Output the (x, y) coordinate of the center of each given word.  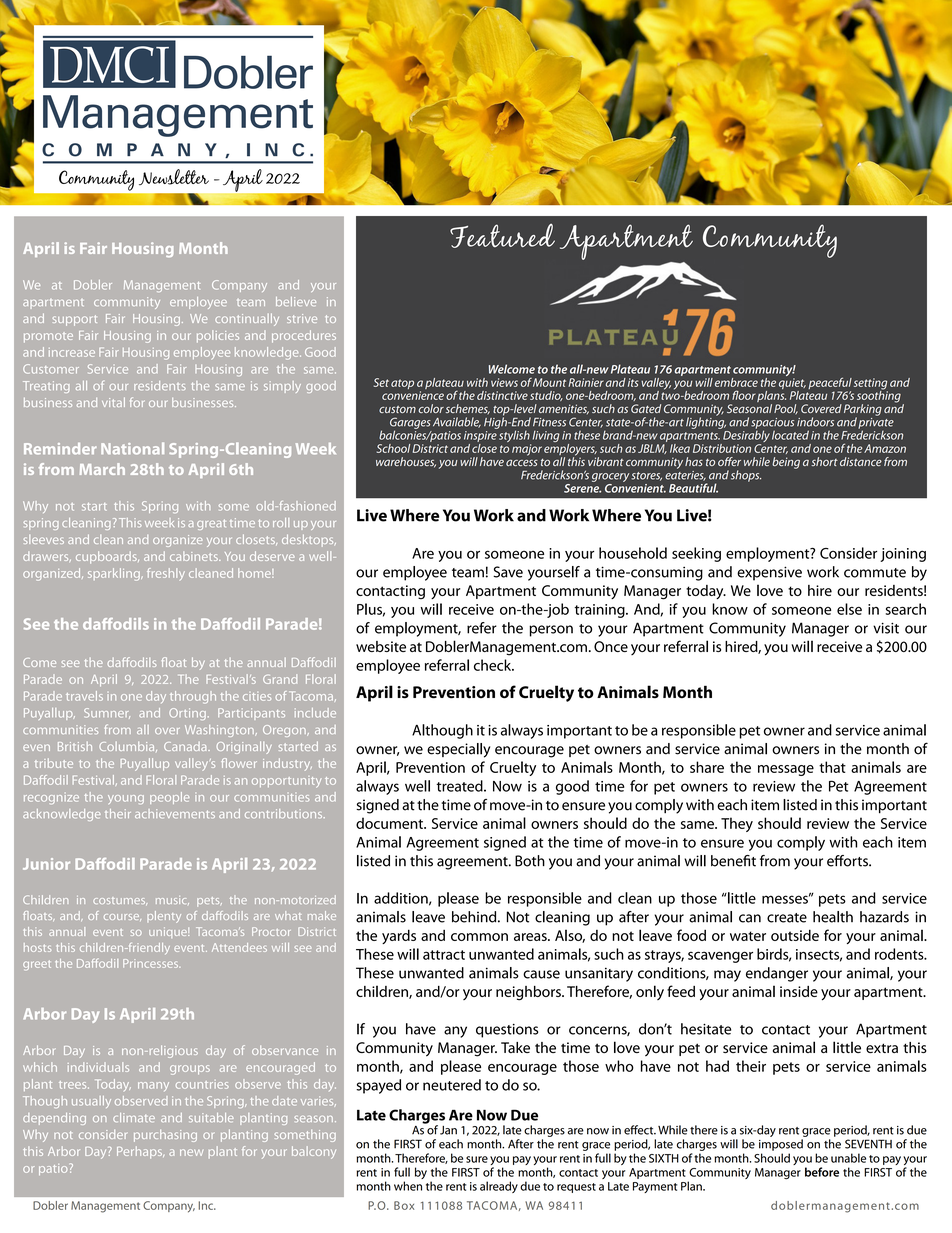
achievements (175, 813)
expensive (769, 573)
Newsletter (174, 177)
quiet (792, 385)
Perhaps (140, 1152)
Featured (502, 236)
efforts (848, 861)
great (211, 524)
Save (508, 572)
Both (530, 861)
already (499, 1187)
